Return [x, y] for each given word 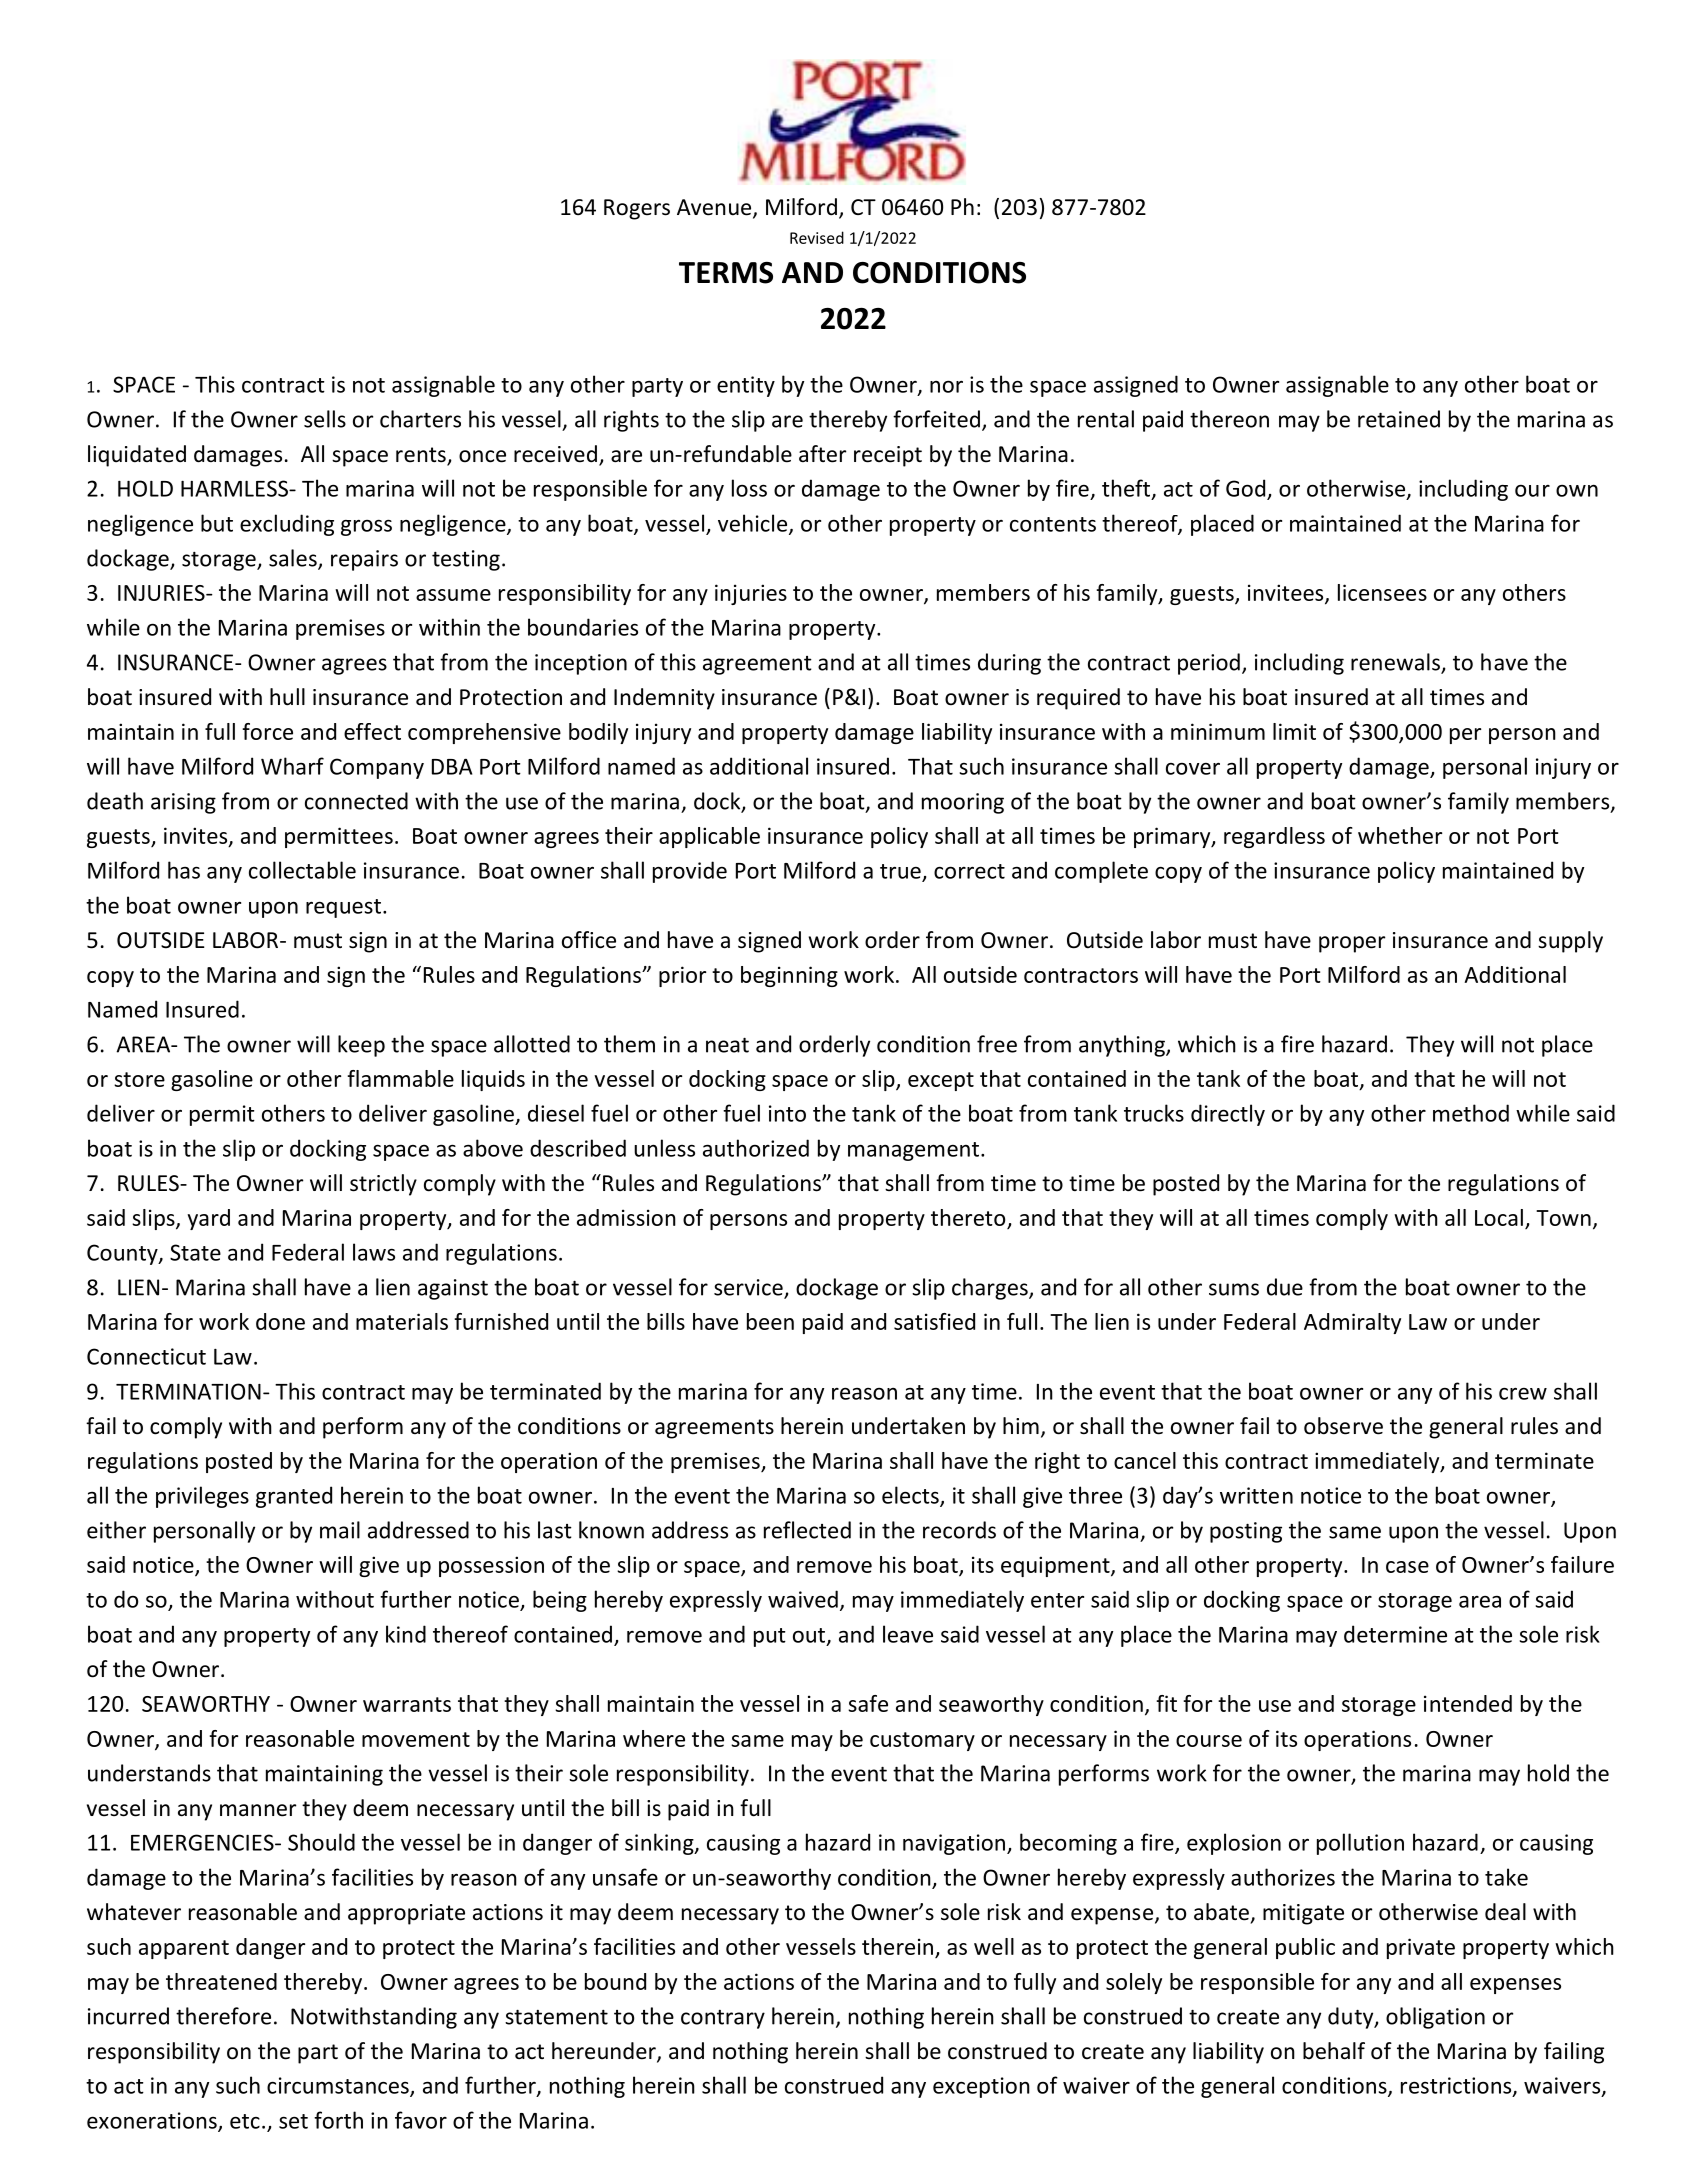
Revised [817, 237]
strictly [383, 1185]
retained [1399, 419]
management [913, 1151]
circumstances [339, 2086]
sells [325, 419]
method [1471, 1113]
